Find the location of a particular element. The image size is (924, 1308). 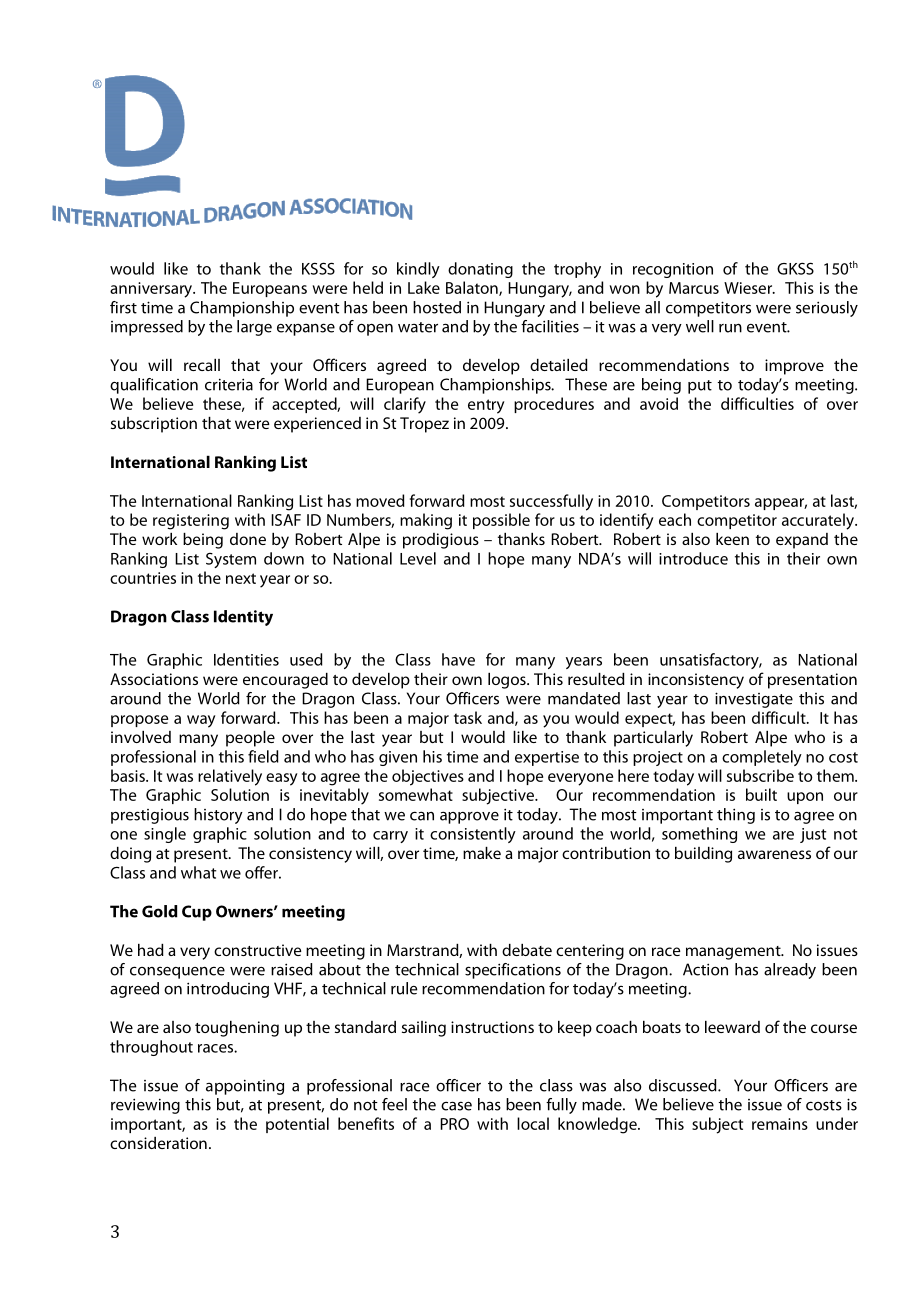

anniversary is located at coordinates (152, 290).
